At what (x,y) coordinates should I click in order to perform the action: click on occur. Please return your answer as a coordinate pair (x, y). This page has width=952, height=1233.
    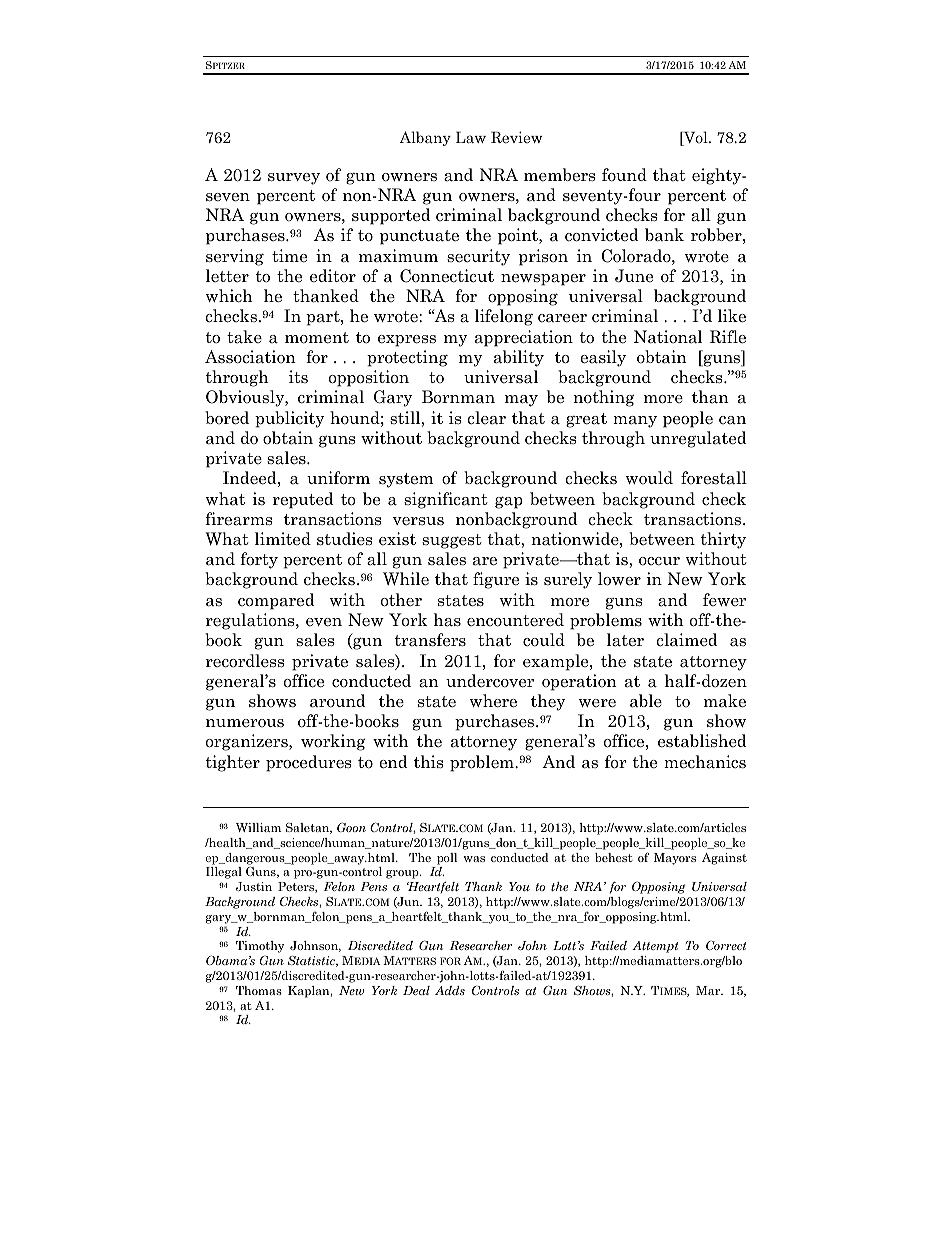
    Looking at the image, I should click on (659, 561).
